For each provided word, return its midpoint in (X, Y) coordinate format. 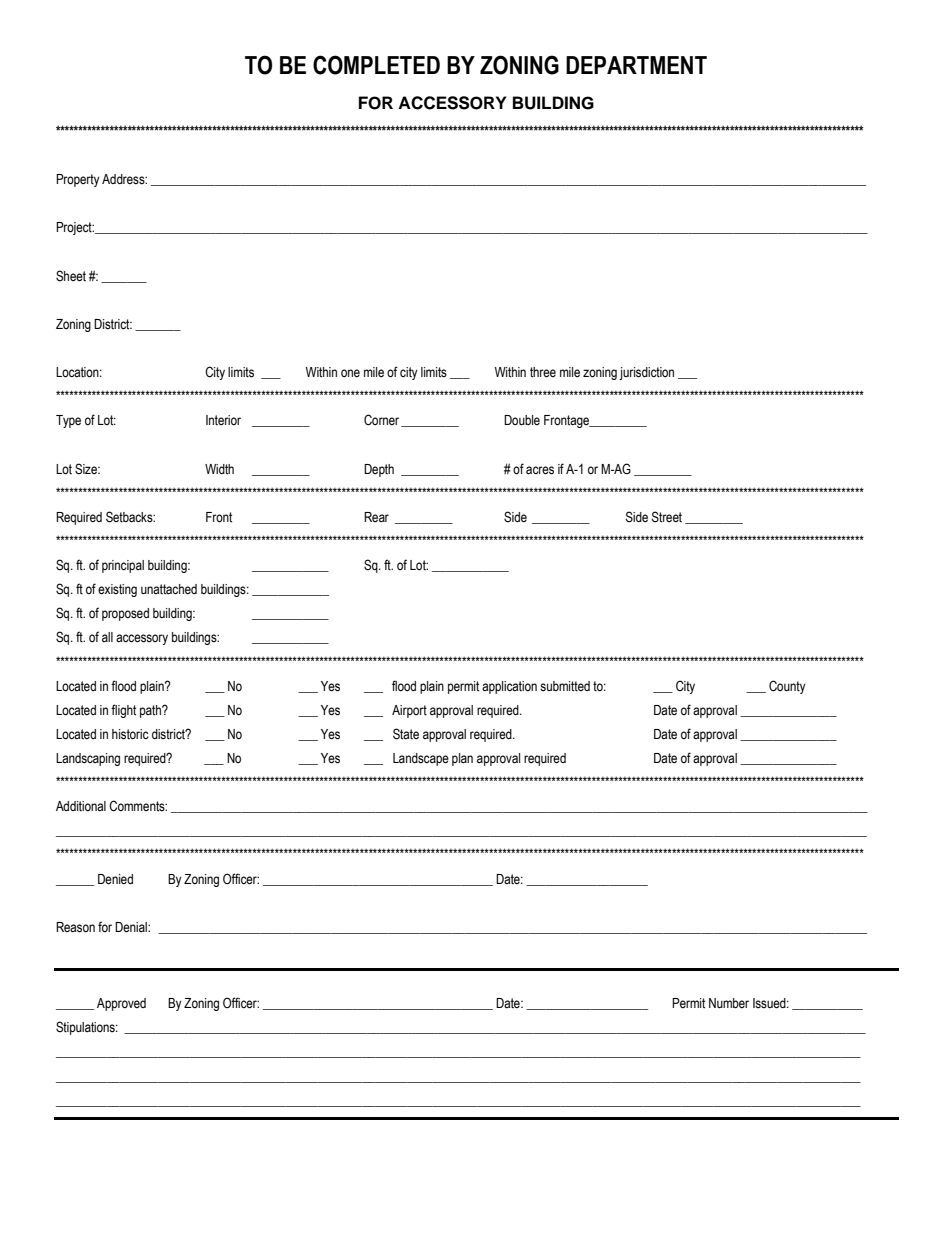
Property (78, 180)
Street (667, 517)
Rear (376, 517)
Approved (121, 1004)
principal (123, 566)
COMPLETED (376, 65)
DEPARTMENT (636, 65)
